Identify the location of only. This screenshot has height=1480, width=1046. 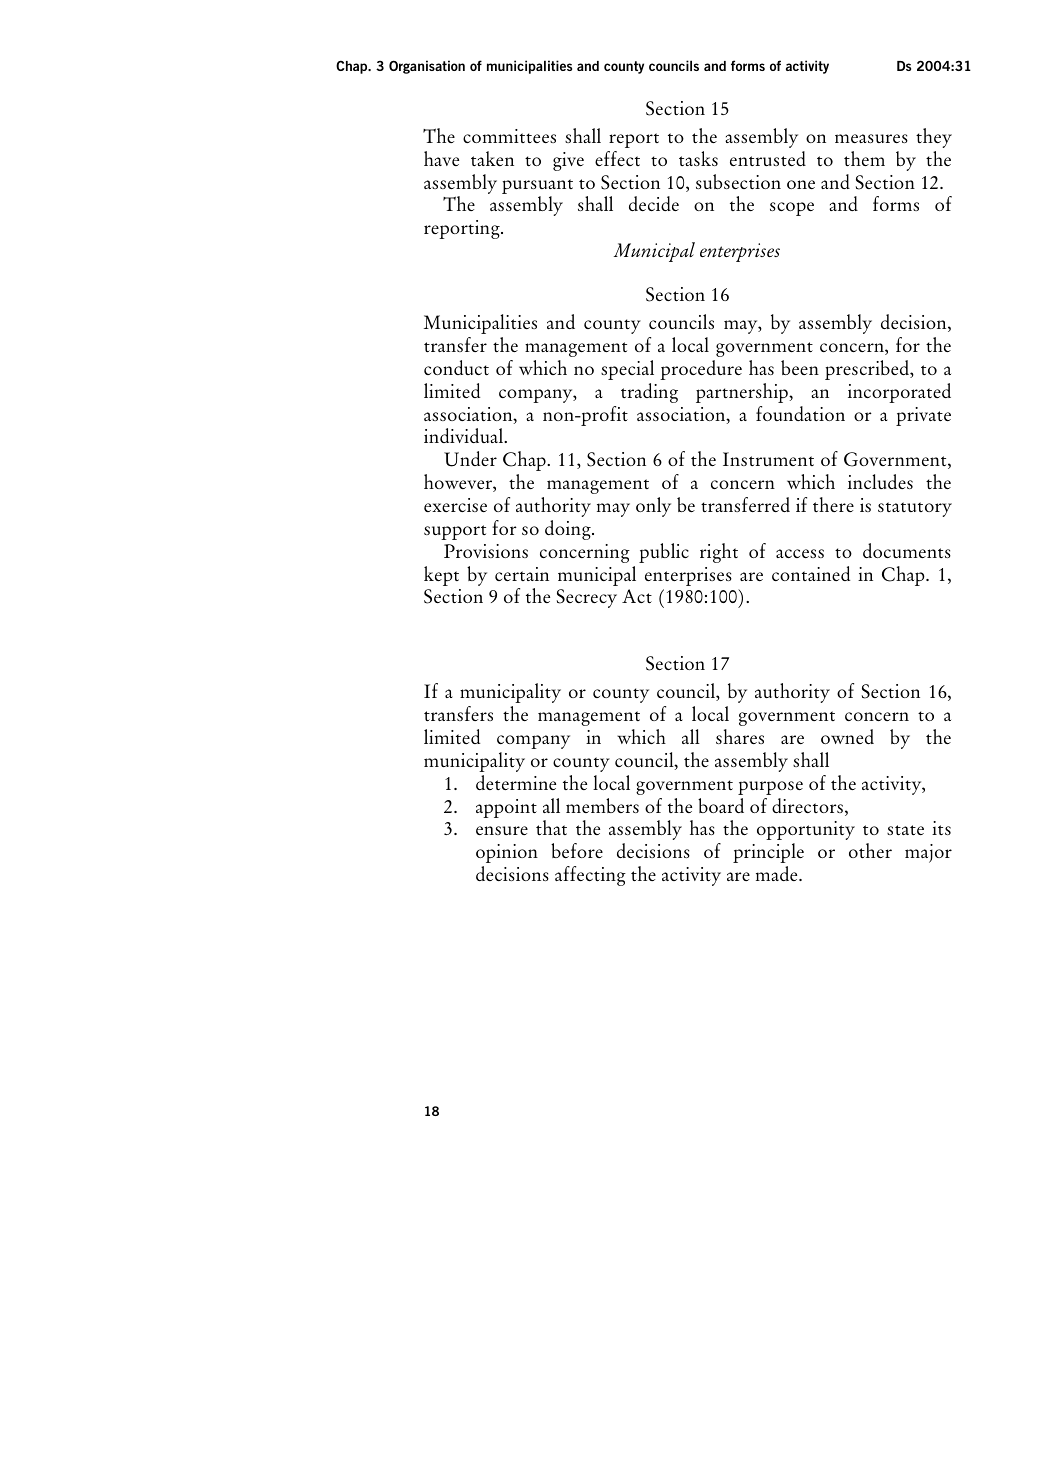
(653, 507).
